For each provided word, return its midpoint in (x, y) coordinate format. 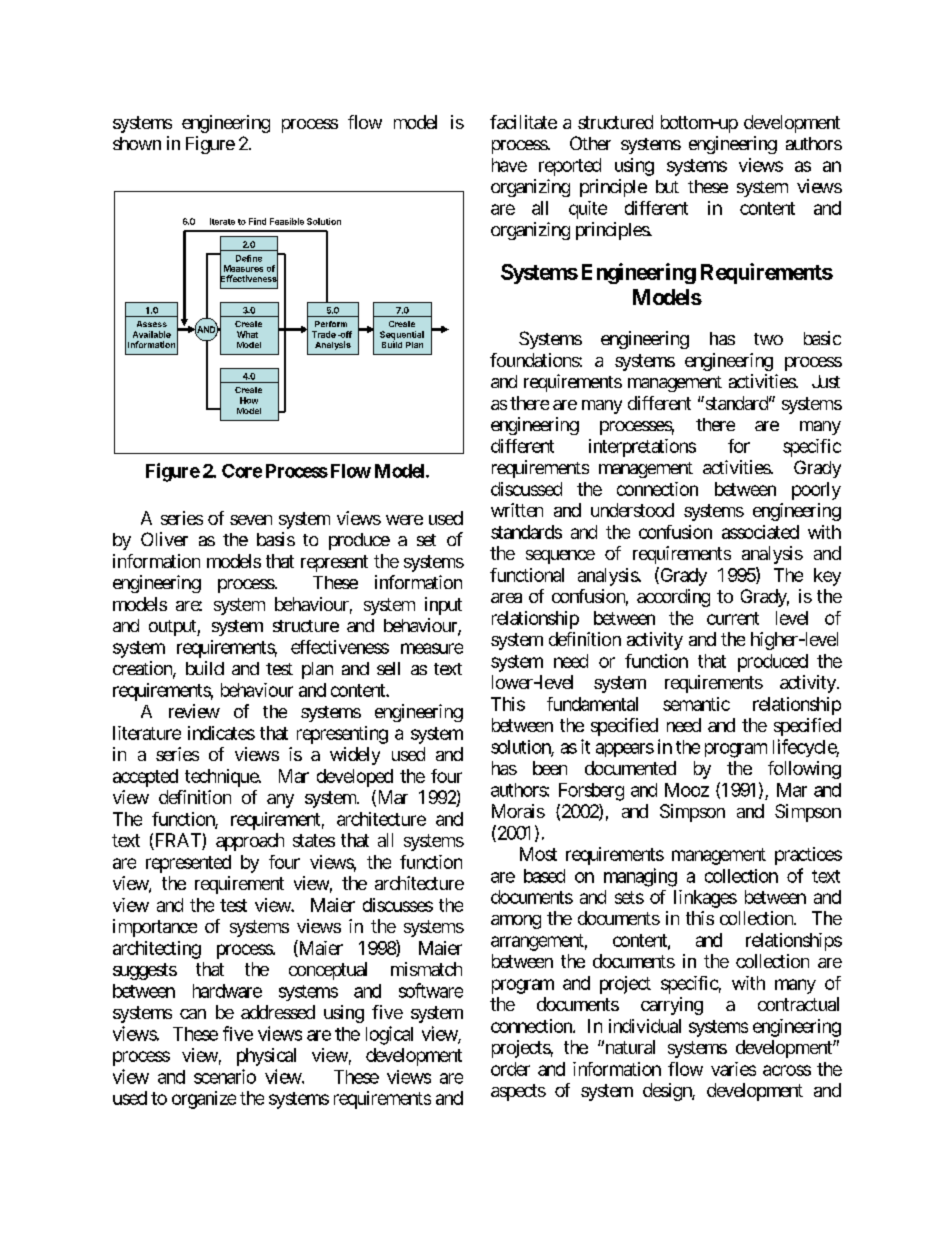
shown (137, 143)
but (667, 186)
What (247, 334)
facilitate (523, 122)
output (173, 628)
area (506, 598)
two (768, 339)
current (733, 618)
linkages (705, 899)
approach (250, 842)
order (510, 1069)
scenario (225, 1076)
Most (538, 854)
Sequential (402, 336)
